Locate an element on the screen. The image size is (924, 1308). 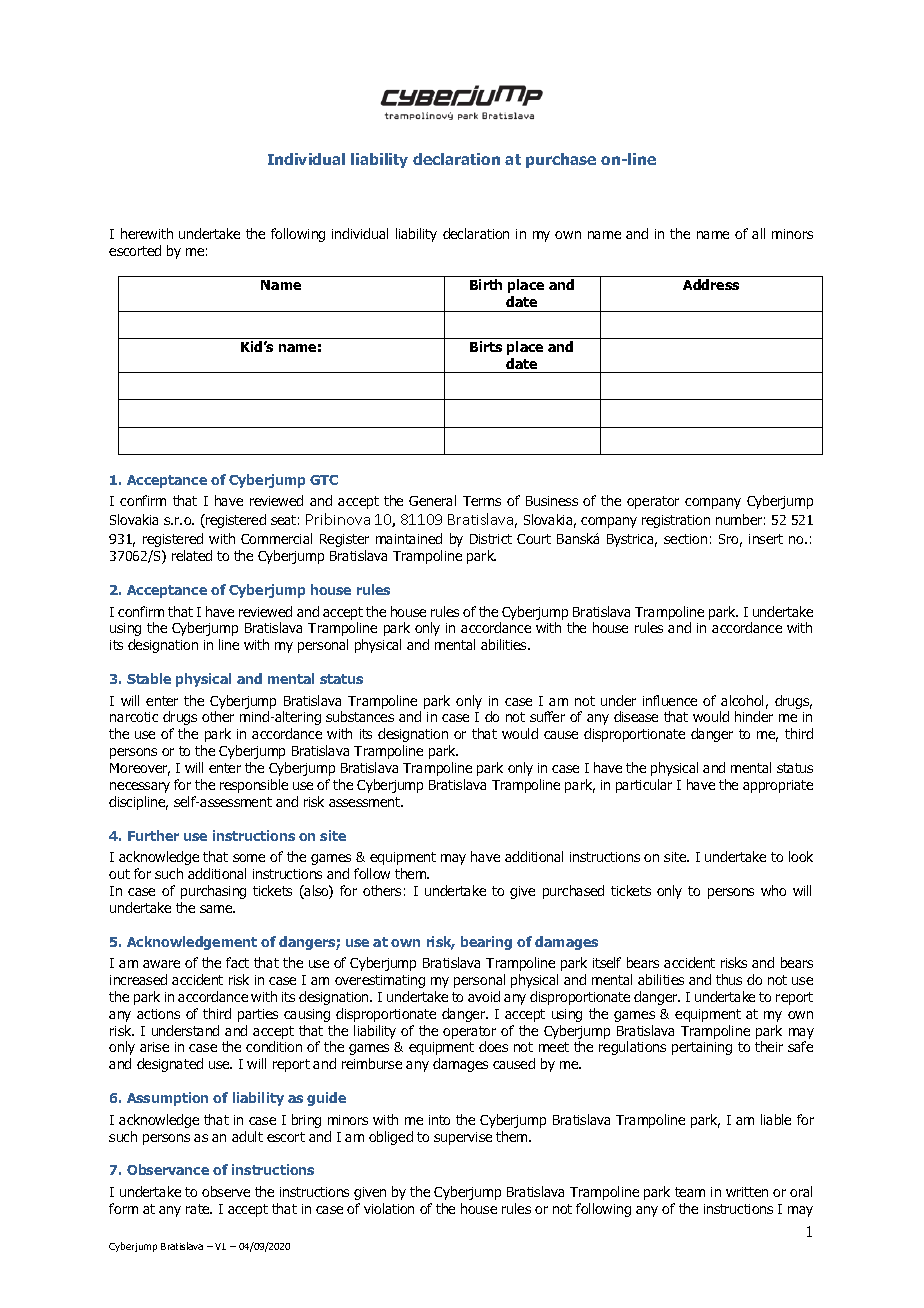
Stable is located at coordinates (149, 678).
